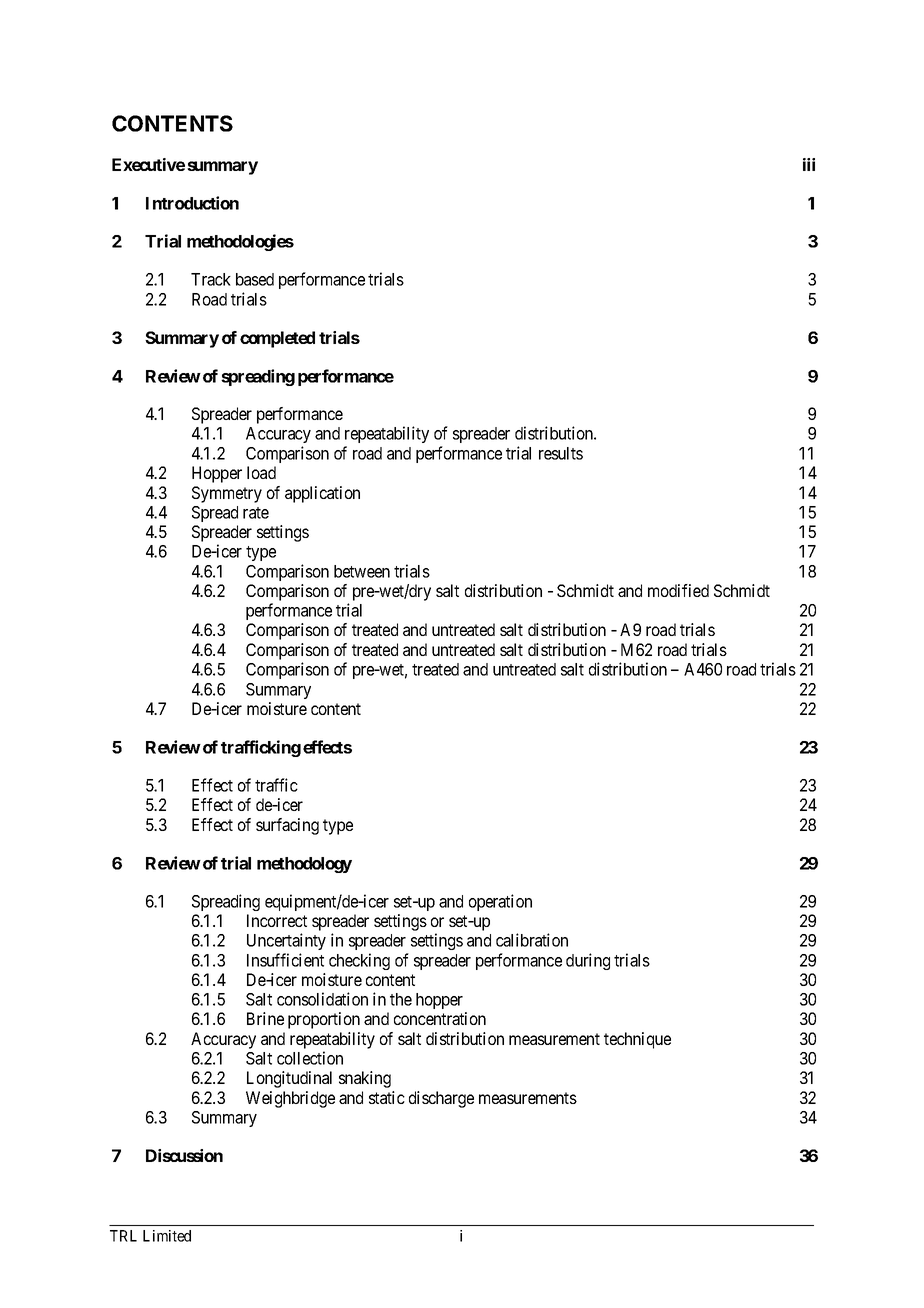  Describe the element at coordinates (192, 203) in the screenshot. I see `Introduction` at that location.
